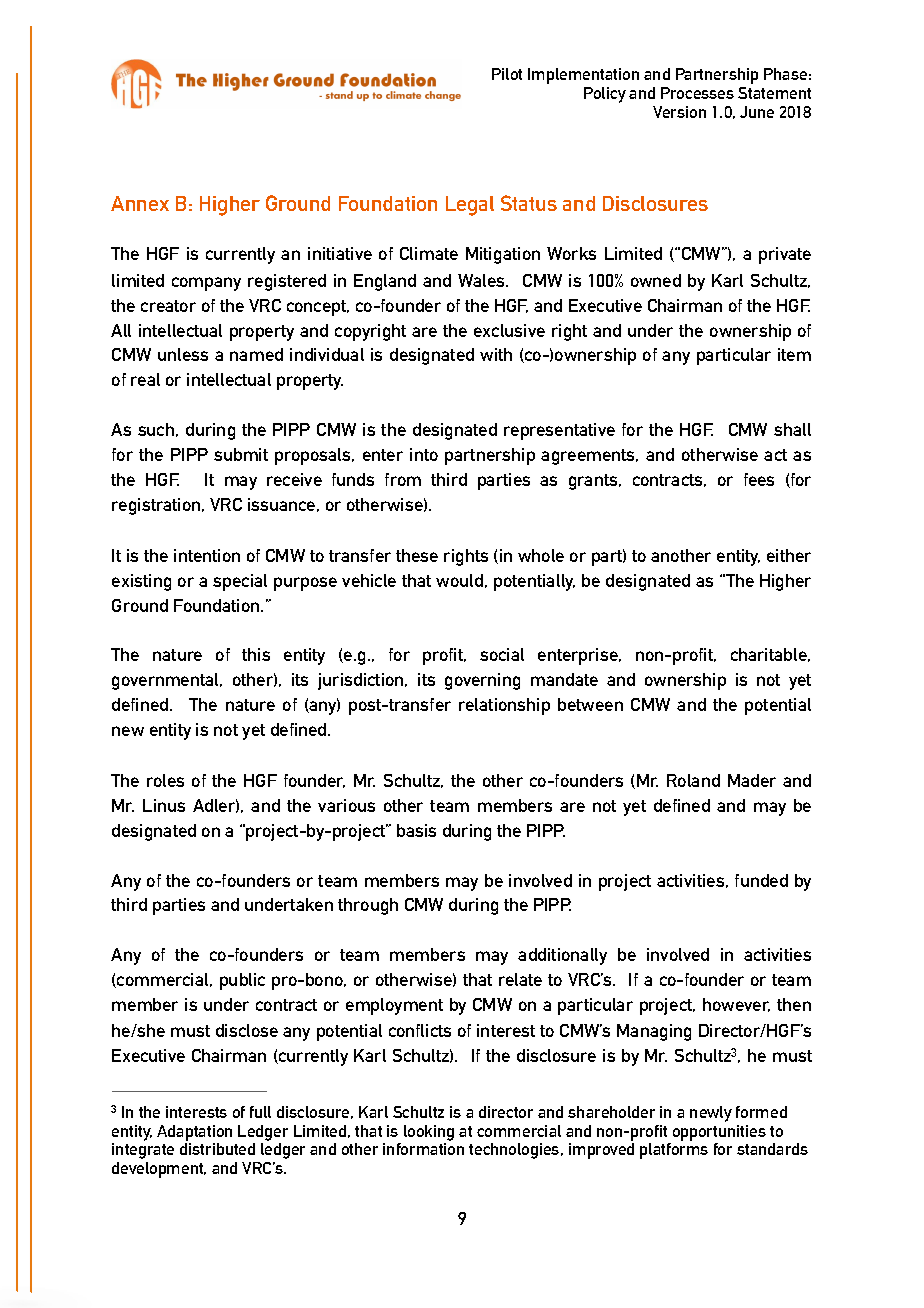 This document has width=924, height=1308. Describe the element at coordinates (140, 203) in the document. I see `Annex` at that location.
